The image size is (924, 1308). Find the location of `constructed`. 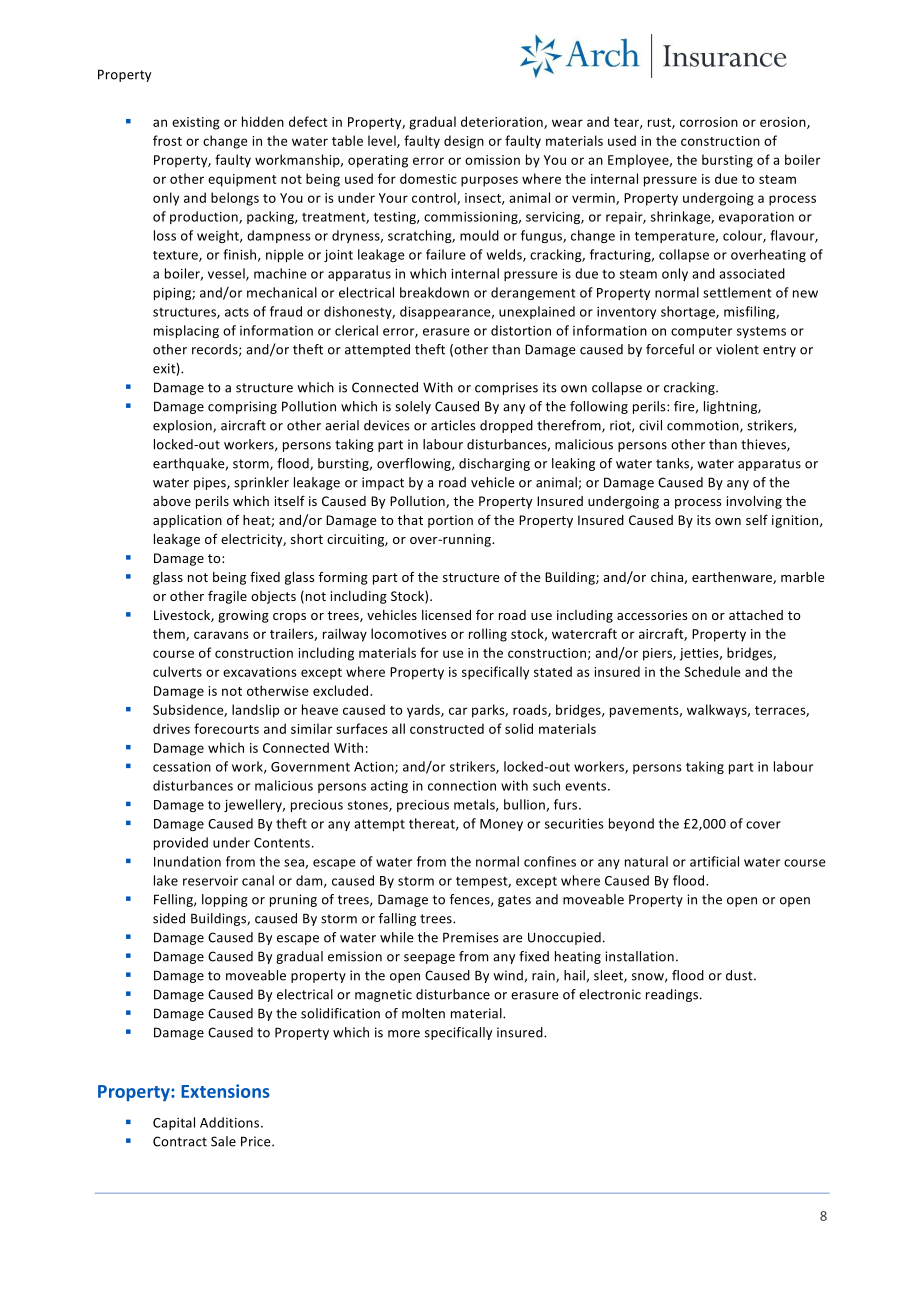

constructed is located at coordinates (447, 728).
